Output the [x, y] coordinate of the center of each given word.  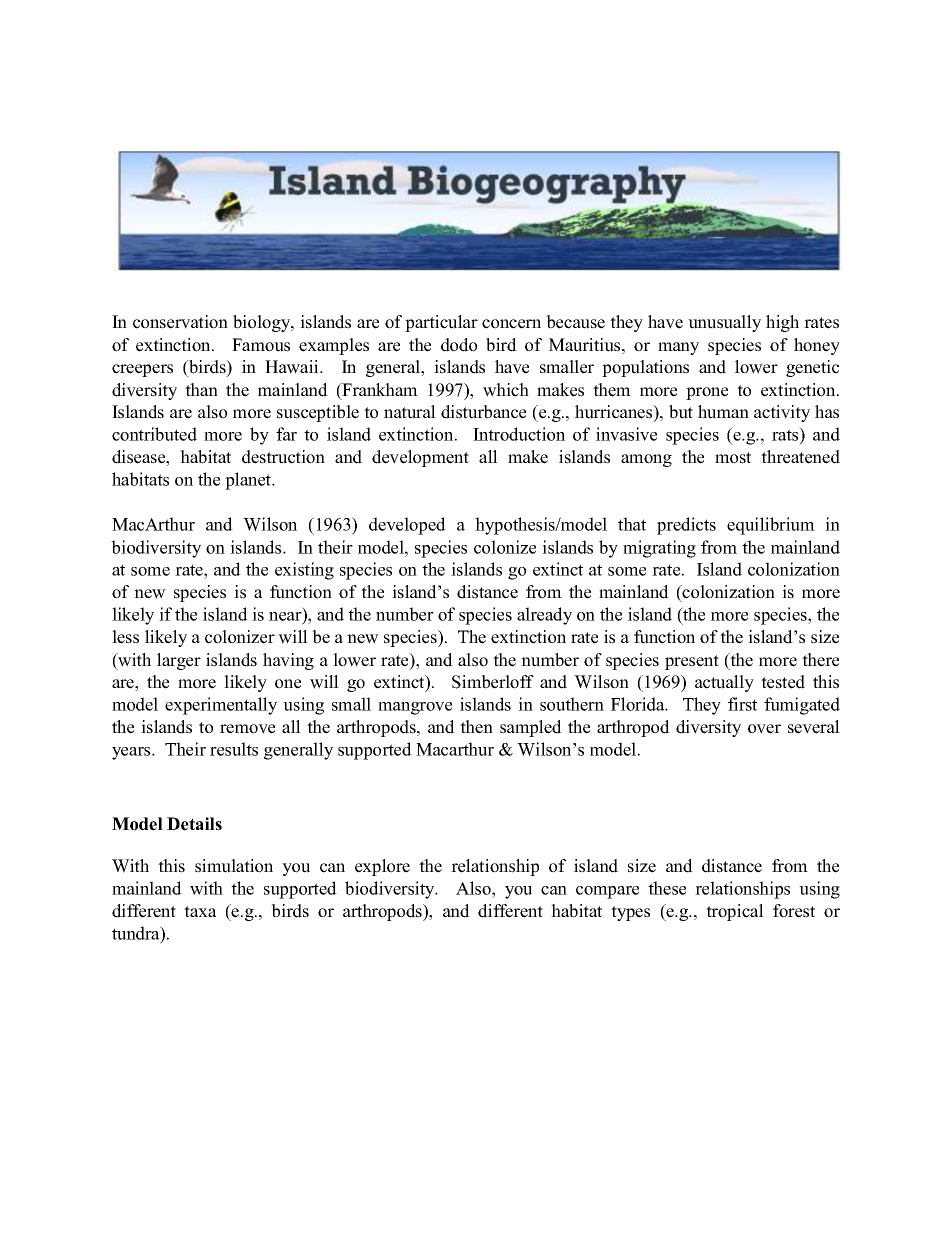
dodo [459, 345]
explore [382, 867]
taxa [200, 911]
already [544, 616]
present [692, 662]
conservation [180, 322]
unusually [724, 323]
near [286, 618]
